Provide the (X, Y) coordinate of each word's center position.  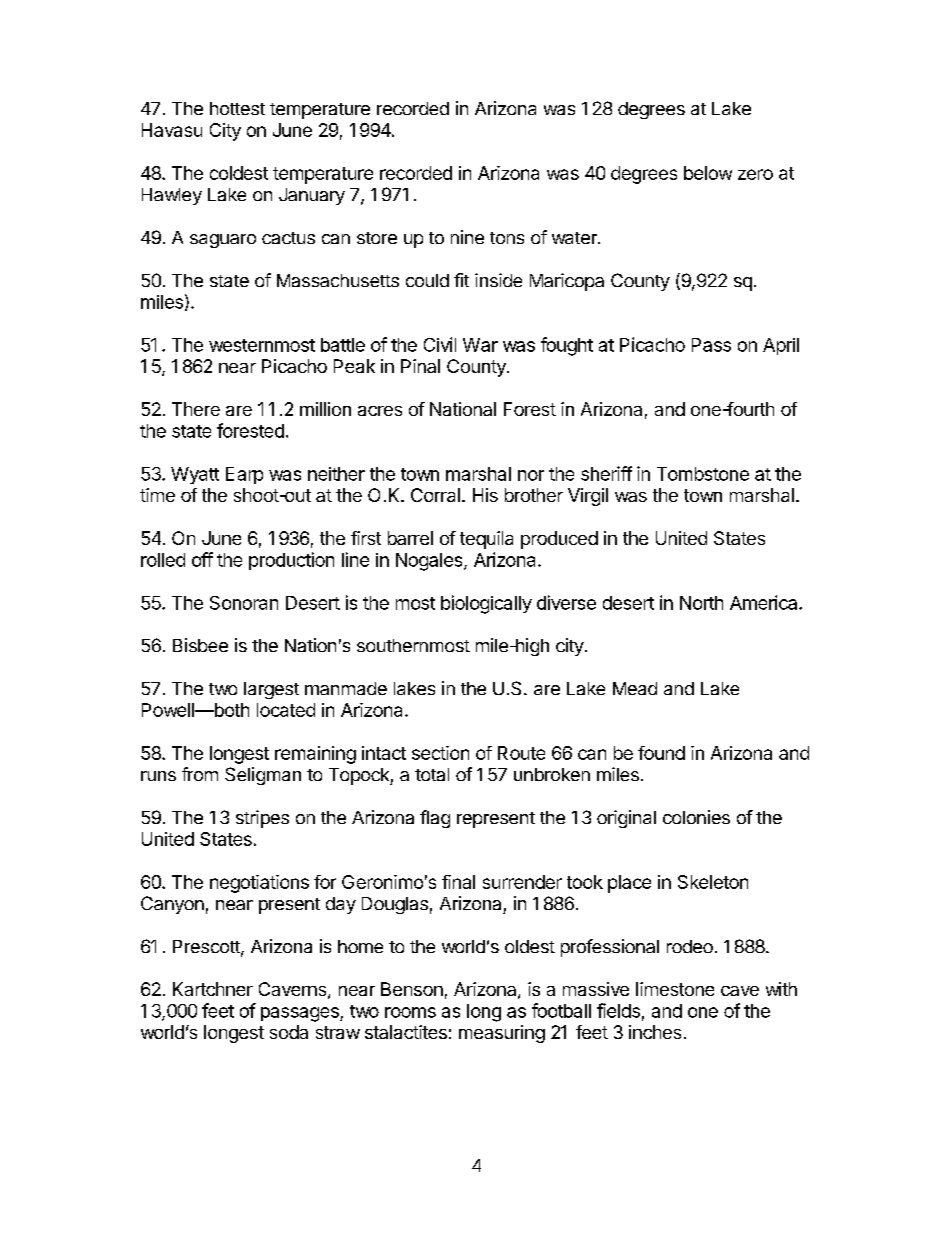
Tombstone (703, 474)
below (708, 173)
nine (467, 237)
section (440, 753)
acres (380, 411)
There (196, 409)
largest (271, 690)
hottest (237, 108)
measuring (502, 1034)
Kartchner (213, 989)
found (661, 753)
